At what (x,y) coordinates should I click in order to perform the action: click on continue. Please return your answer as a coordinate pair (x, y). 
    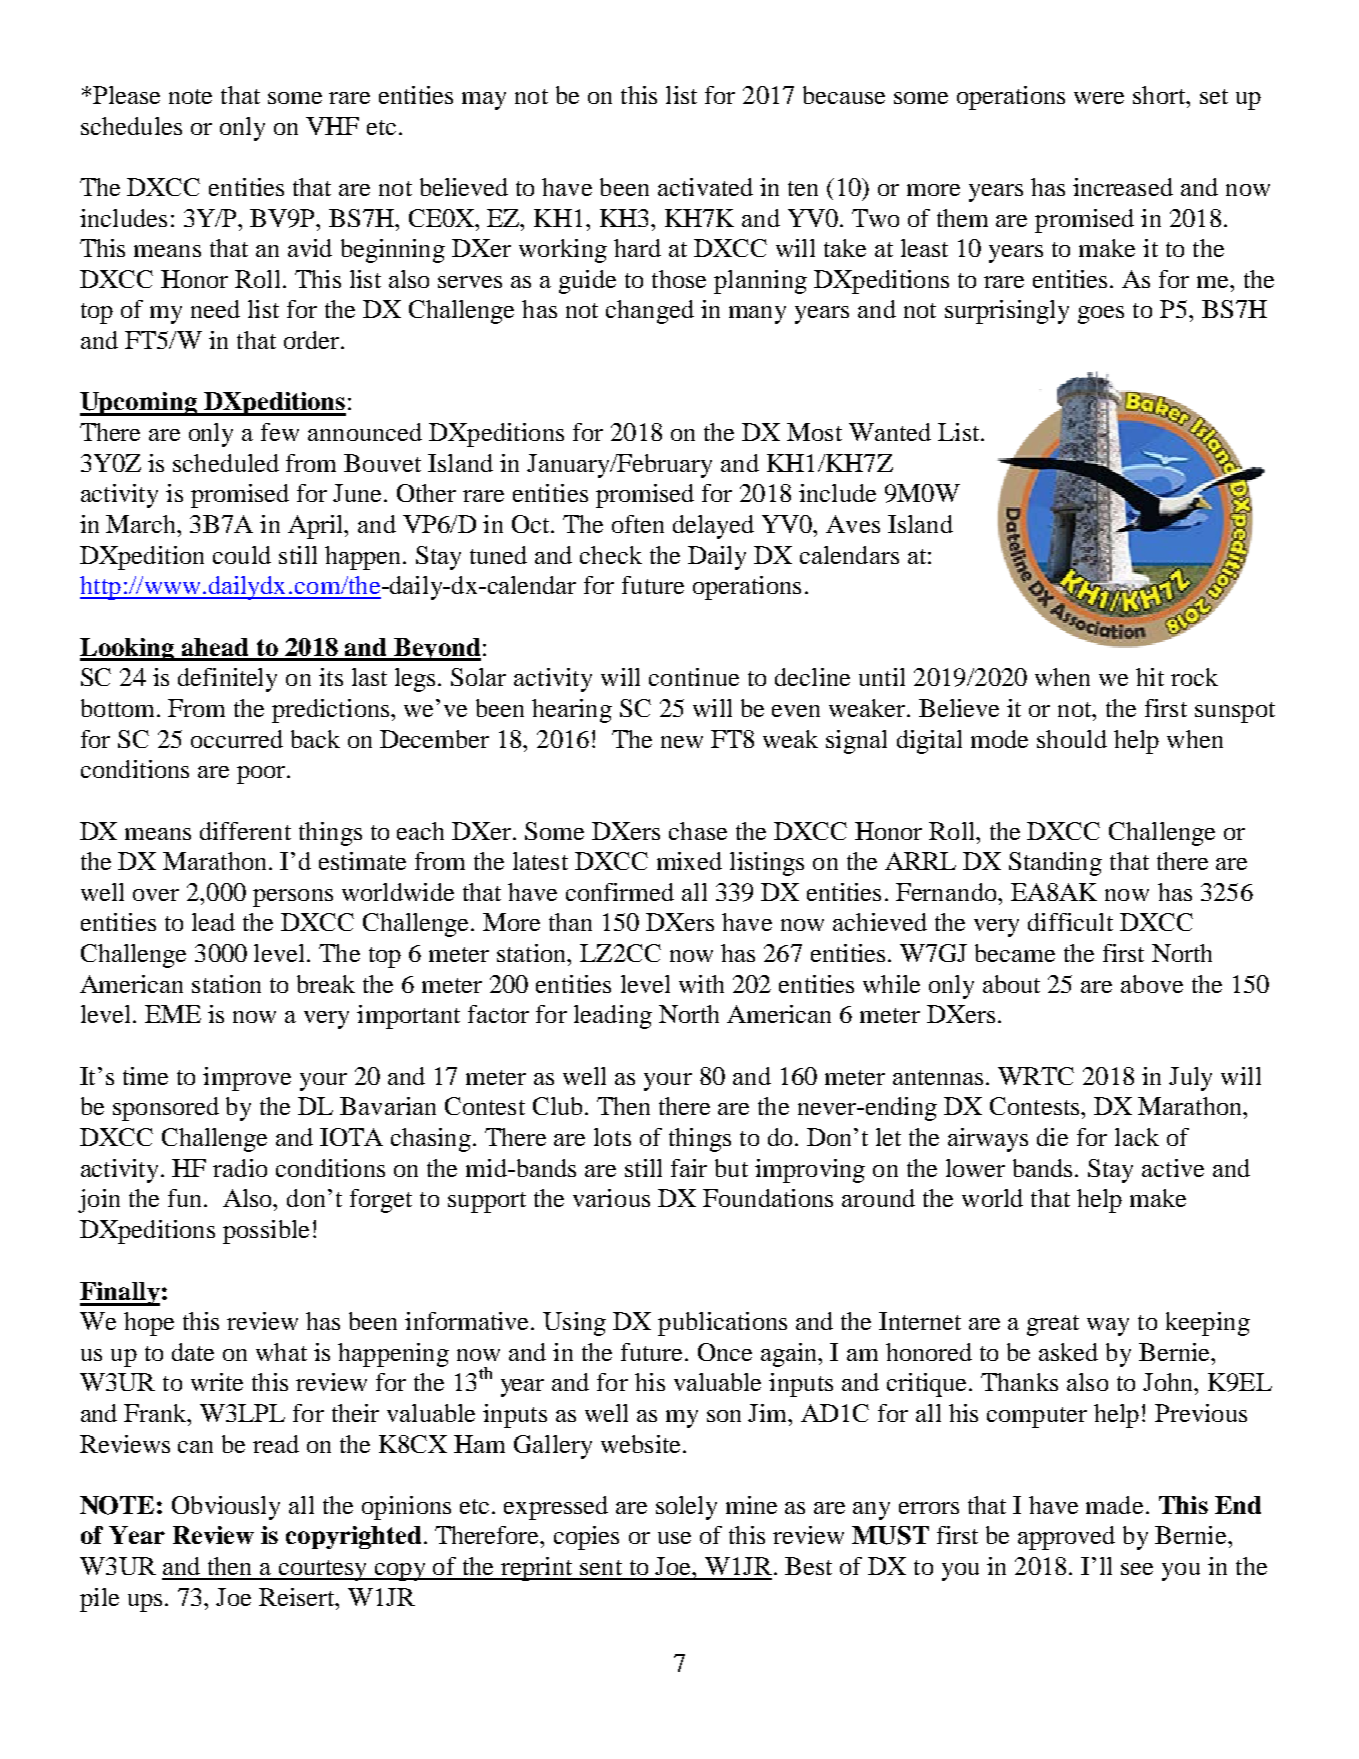
    Looking at the image, I should click on (694, 677).
